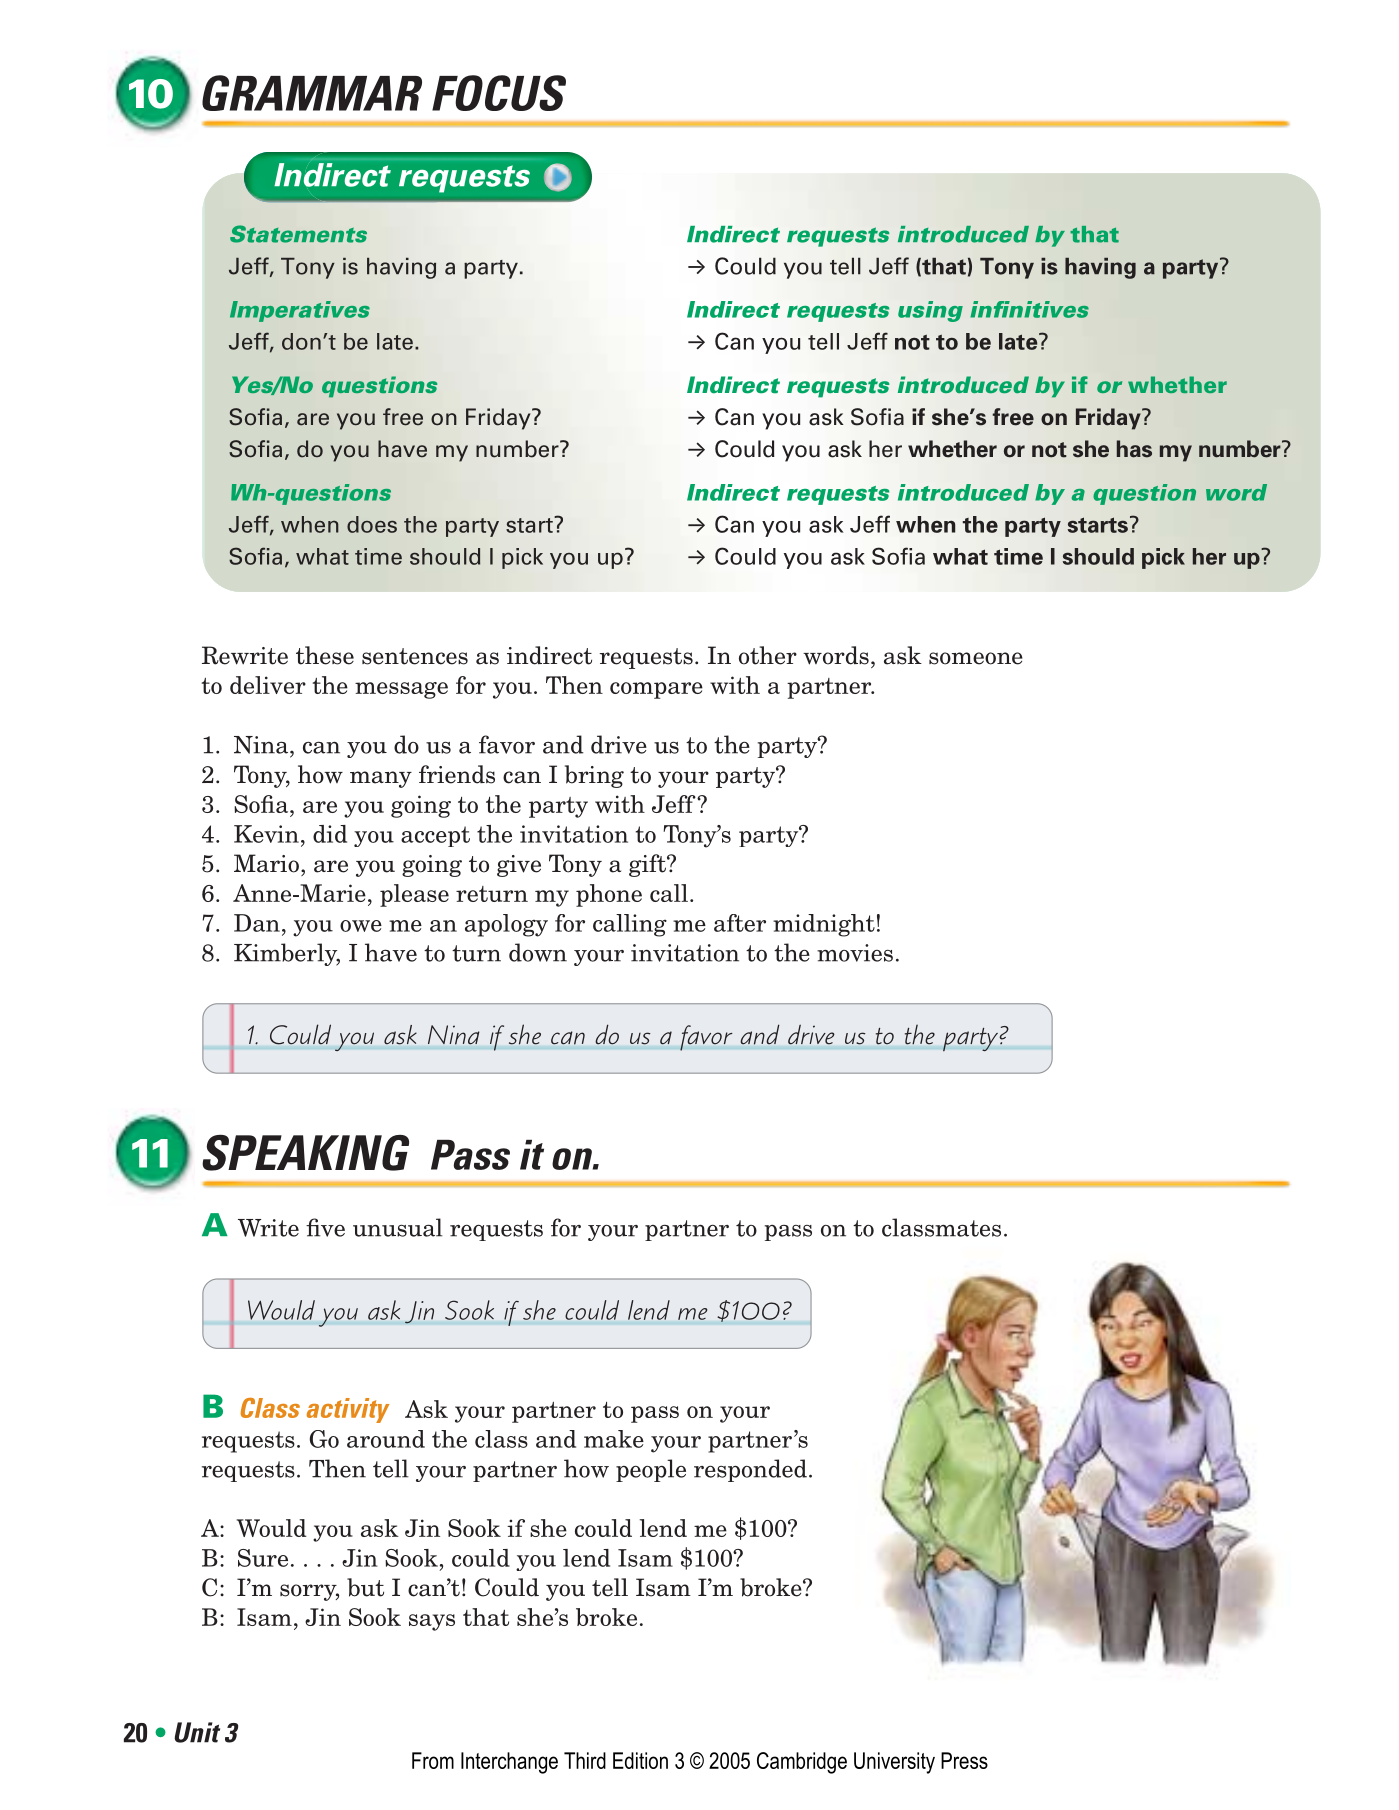 This screenshot has width=1399, height=1810. What do you see at coordinates (614, 1439) in the screenshot?
I see `make` at bounding box center [614, 1439].
